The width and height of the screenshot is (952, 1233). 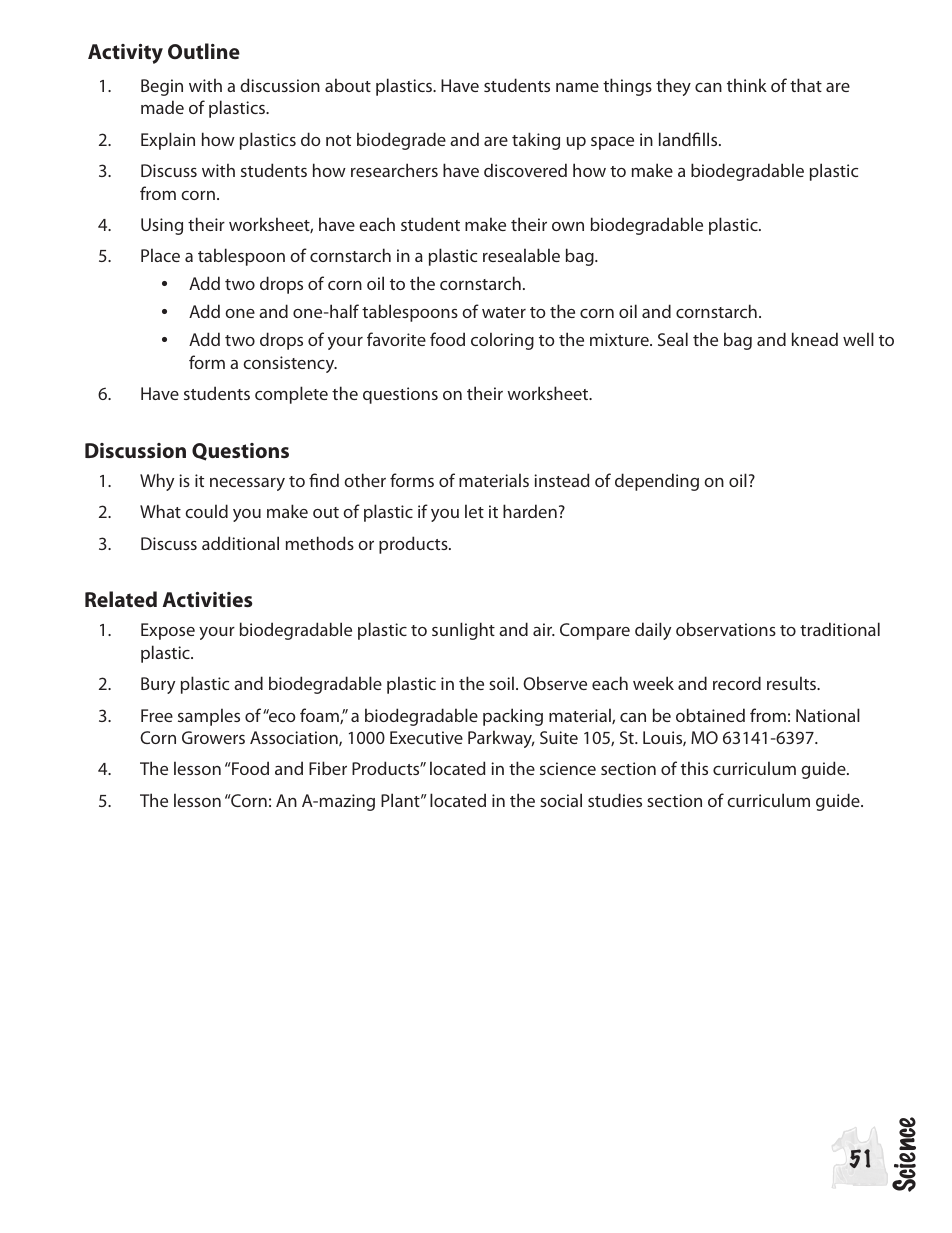 What do you see at coordinates (562, 480) in the screenshot?
I see `instead` at bounding box center [562, 480].
